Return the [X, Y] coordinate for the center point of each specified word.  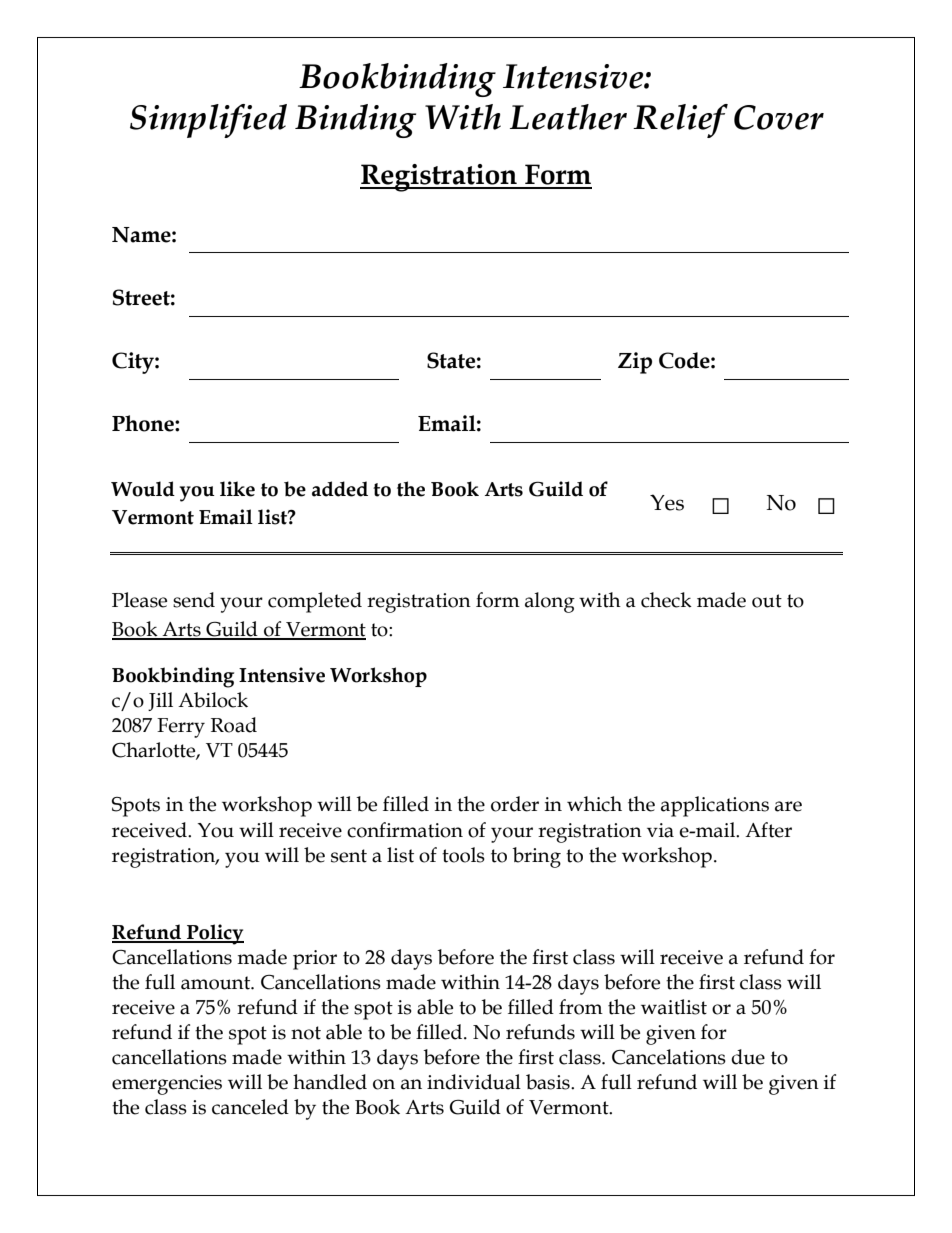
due [748, 1057]
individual [474, 1082]
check [666, 600]
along [550, 602]
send [194, 600]
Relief [680, 121]
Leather [568, 117]
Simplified [208, 121]
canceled [250, 1107]
